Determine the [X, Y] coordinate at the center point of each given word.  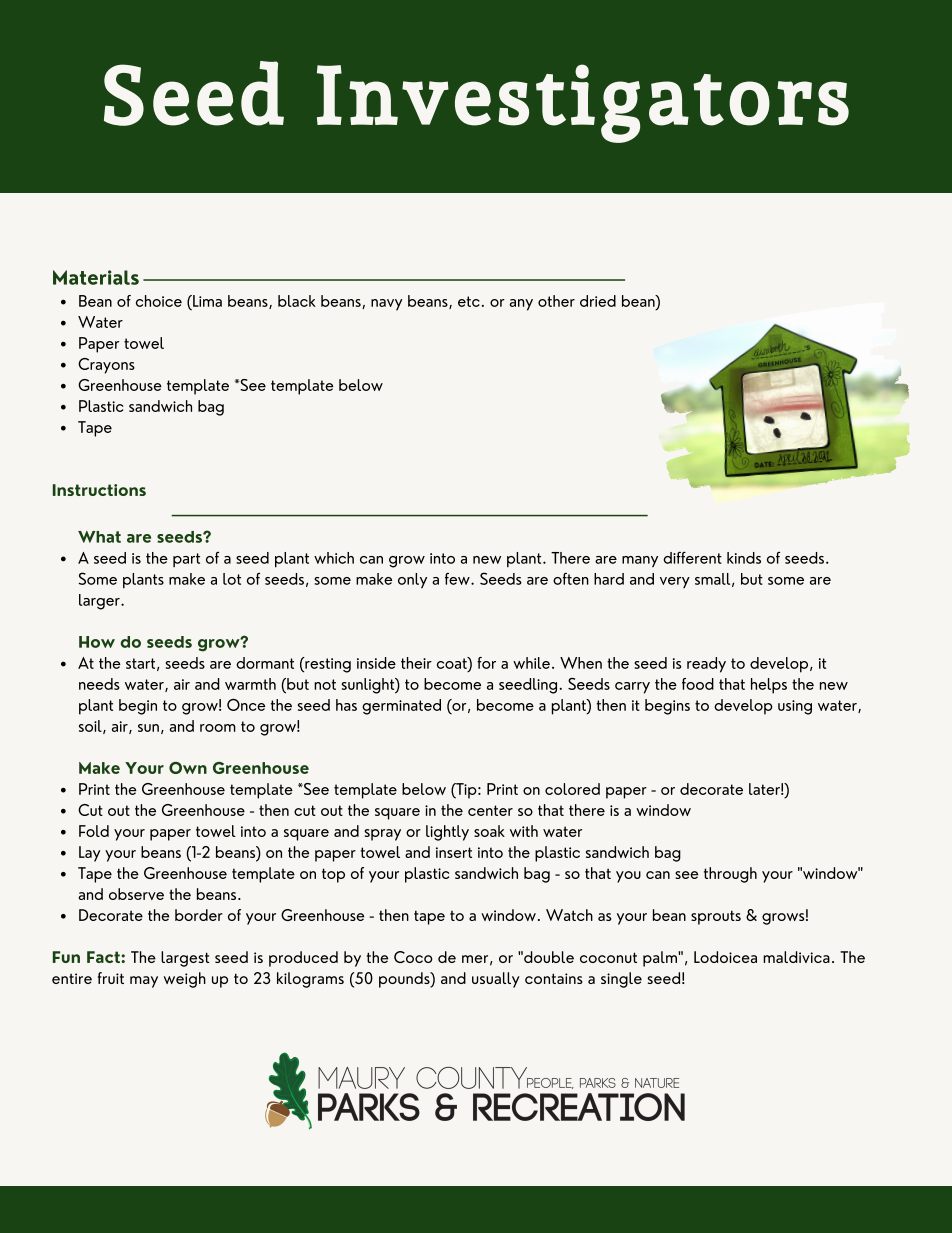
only [412, 581]
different [692, 557]
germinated [401, 707]
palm [661, 959]
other [556, 301]
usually [496, 980]
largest [185, 959]
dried [598, 301]
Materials [96, 277]
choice [159, 301]
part [186, 560]
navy [387, 305]
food [698, 684]
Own [188, 768]
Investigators [583, 103]
